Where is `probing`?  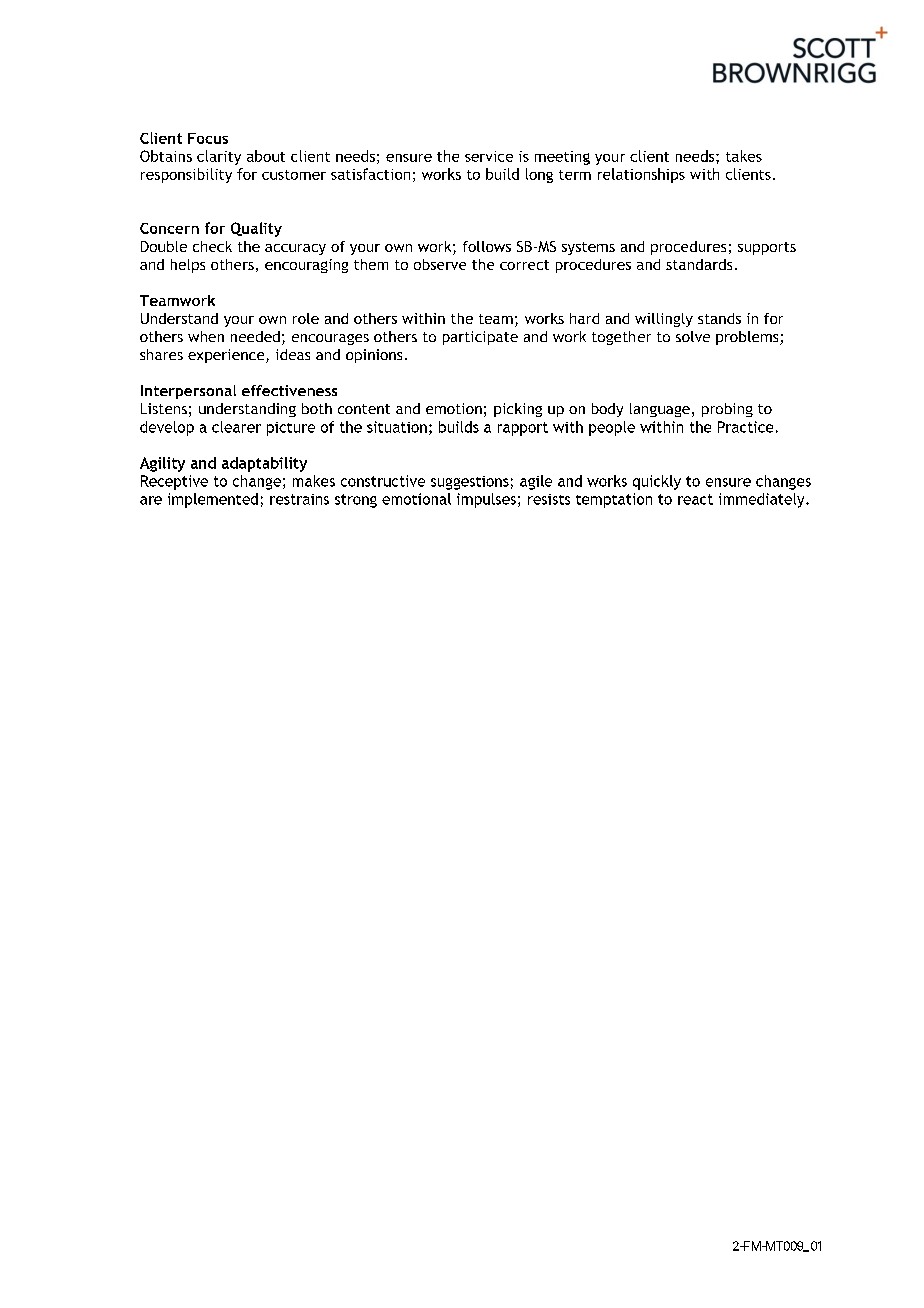
probing is located at coordinates (727, 410).
